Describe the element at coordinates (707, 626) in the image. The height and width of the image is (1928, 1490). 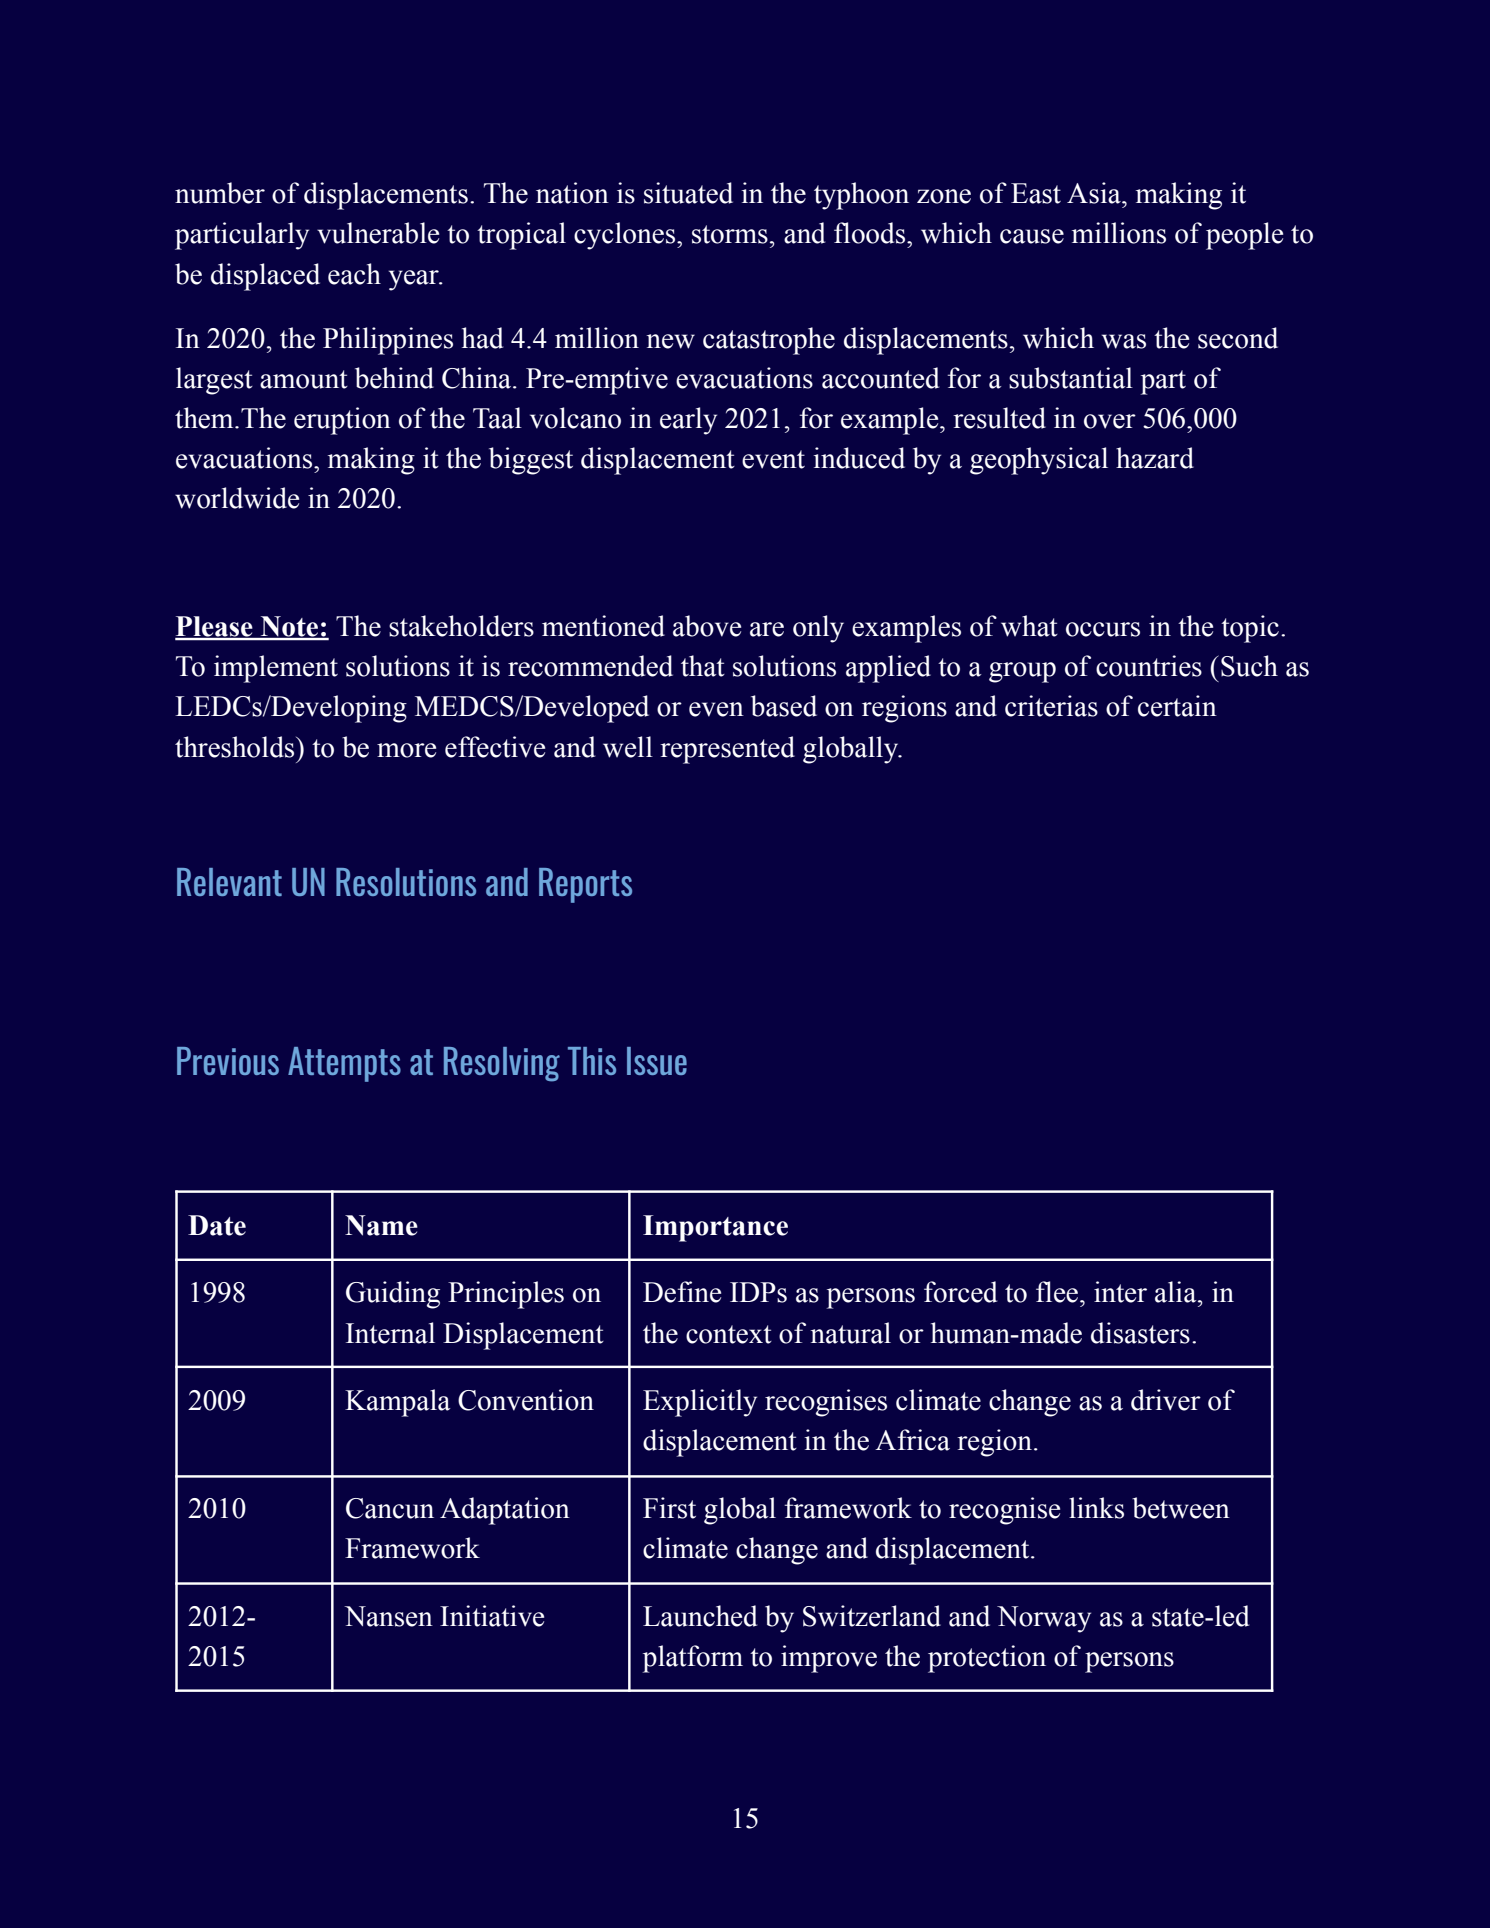
I see `above` at that location.
